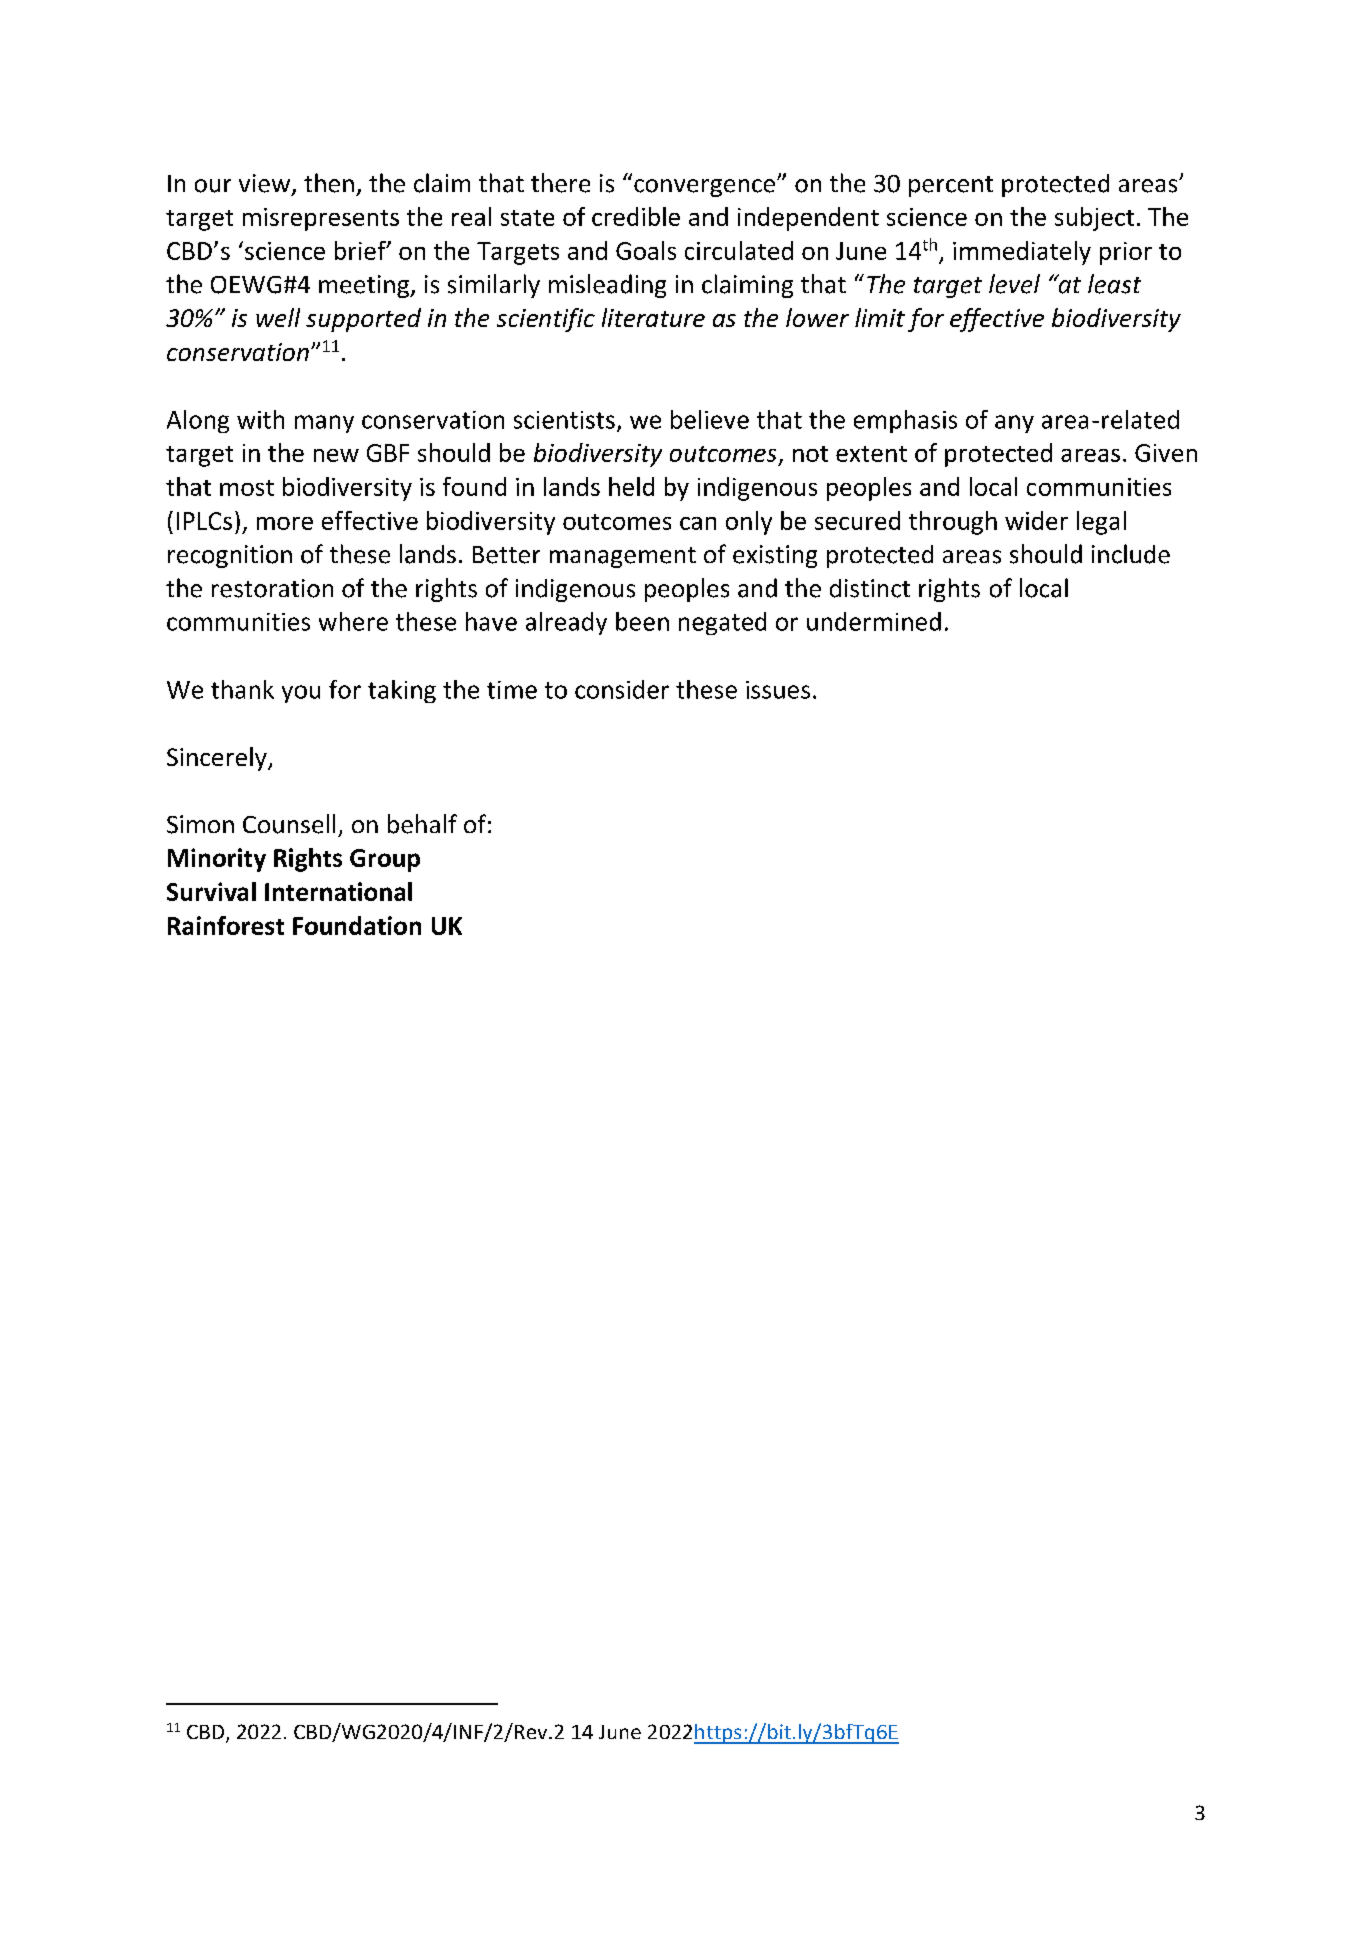  What do you see at coordinates (623, 557) in the screenshot?
I see `management` at bounding box center [623, 557].
